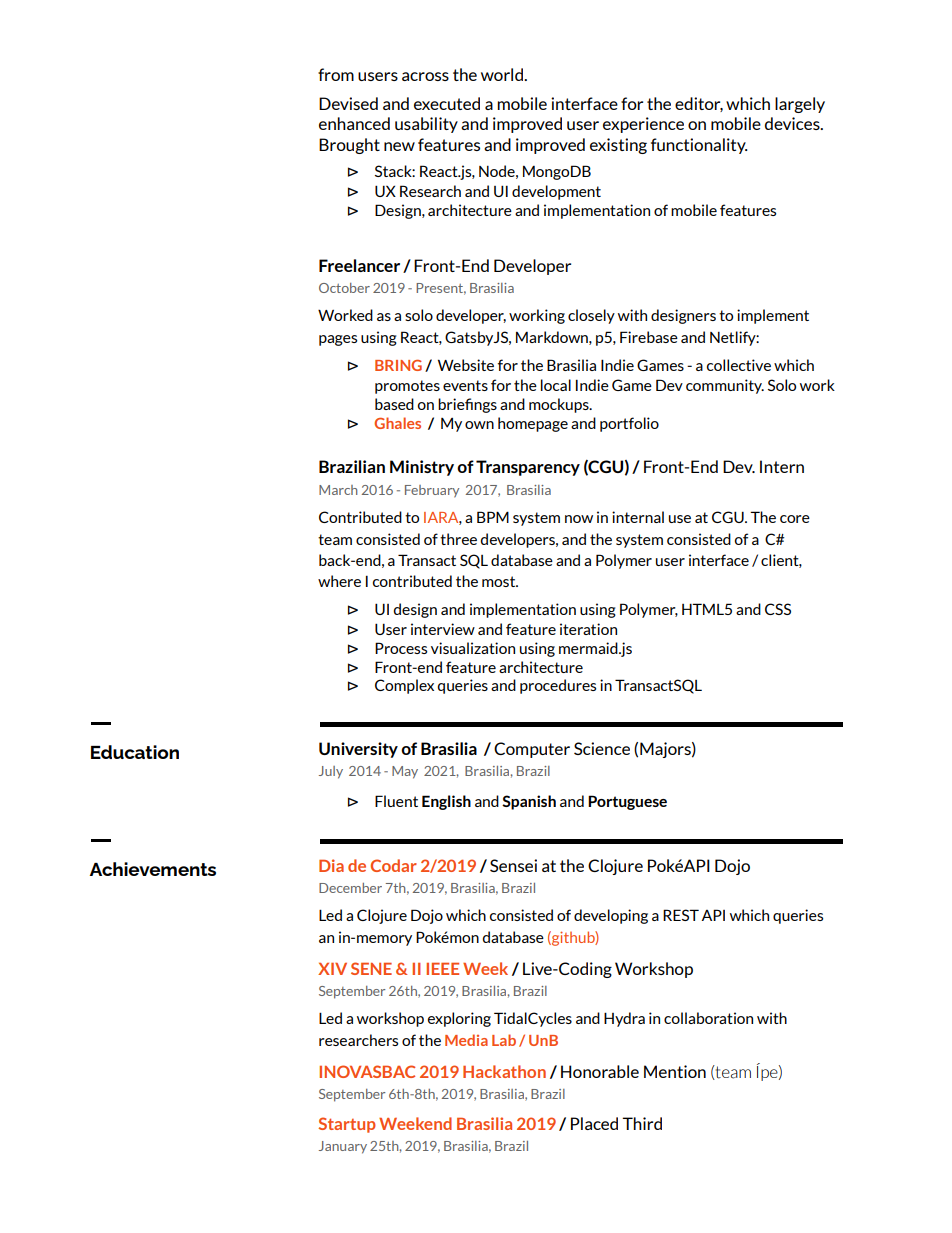  Describe the element at coordinates (504, 1071) in the image. I see `Hackathon` at that location.
